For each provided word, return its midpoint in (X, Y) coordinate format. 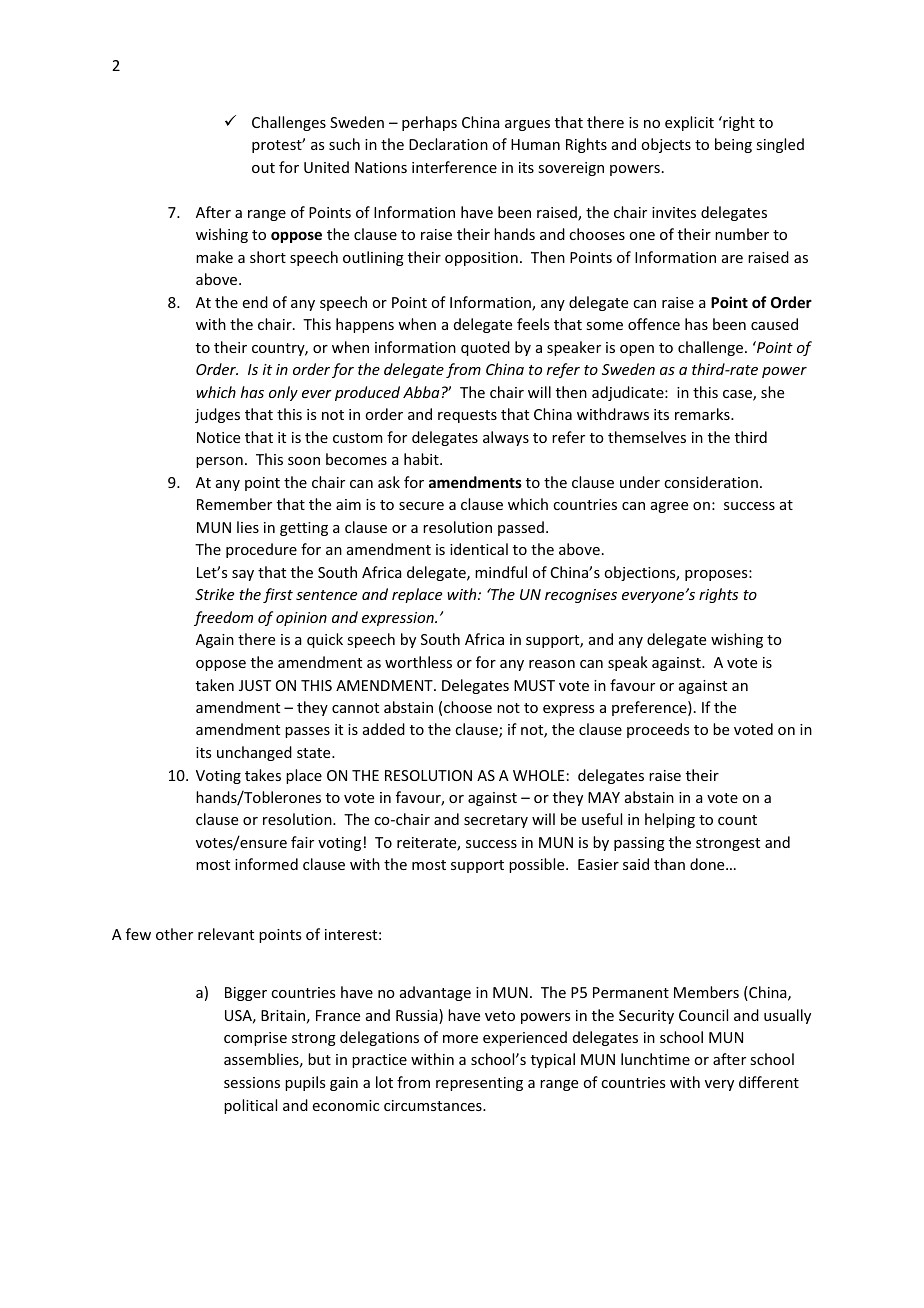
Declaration (448, 144)
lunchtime (655, 1059)
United (326, 167)
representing (479, 1084)
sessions (252, 1082)
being (733, 145)
